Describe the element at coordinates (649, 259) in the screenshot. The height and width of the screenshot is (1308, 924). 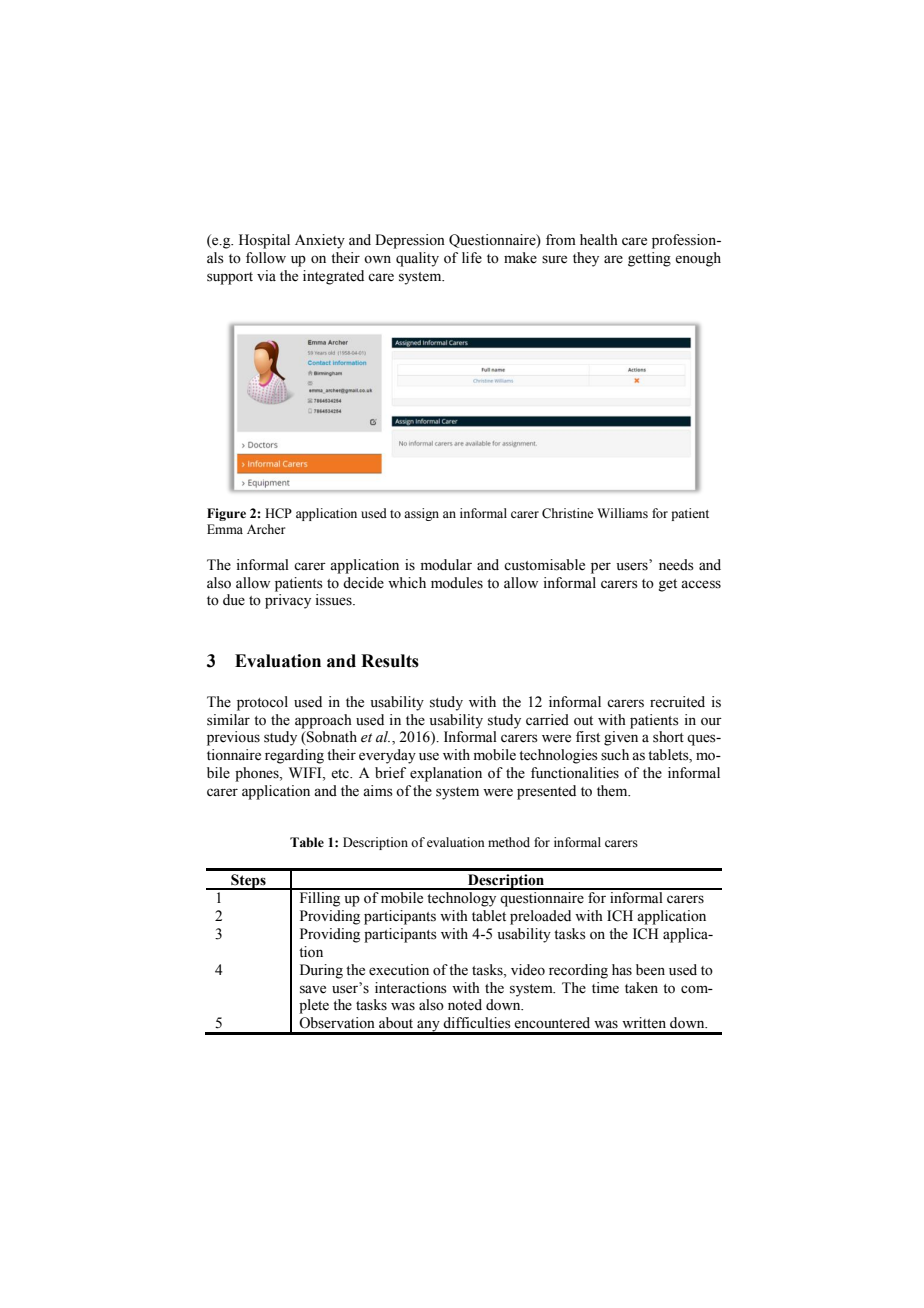
I see `getting` at that location.
